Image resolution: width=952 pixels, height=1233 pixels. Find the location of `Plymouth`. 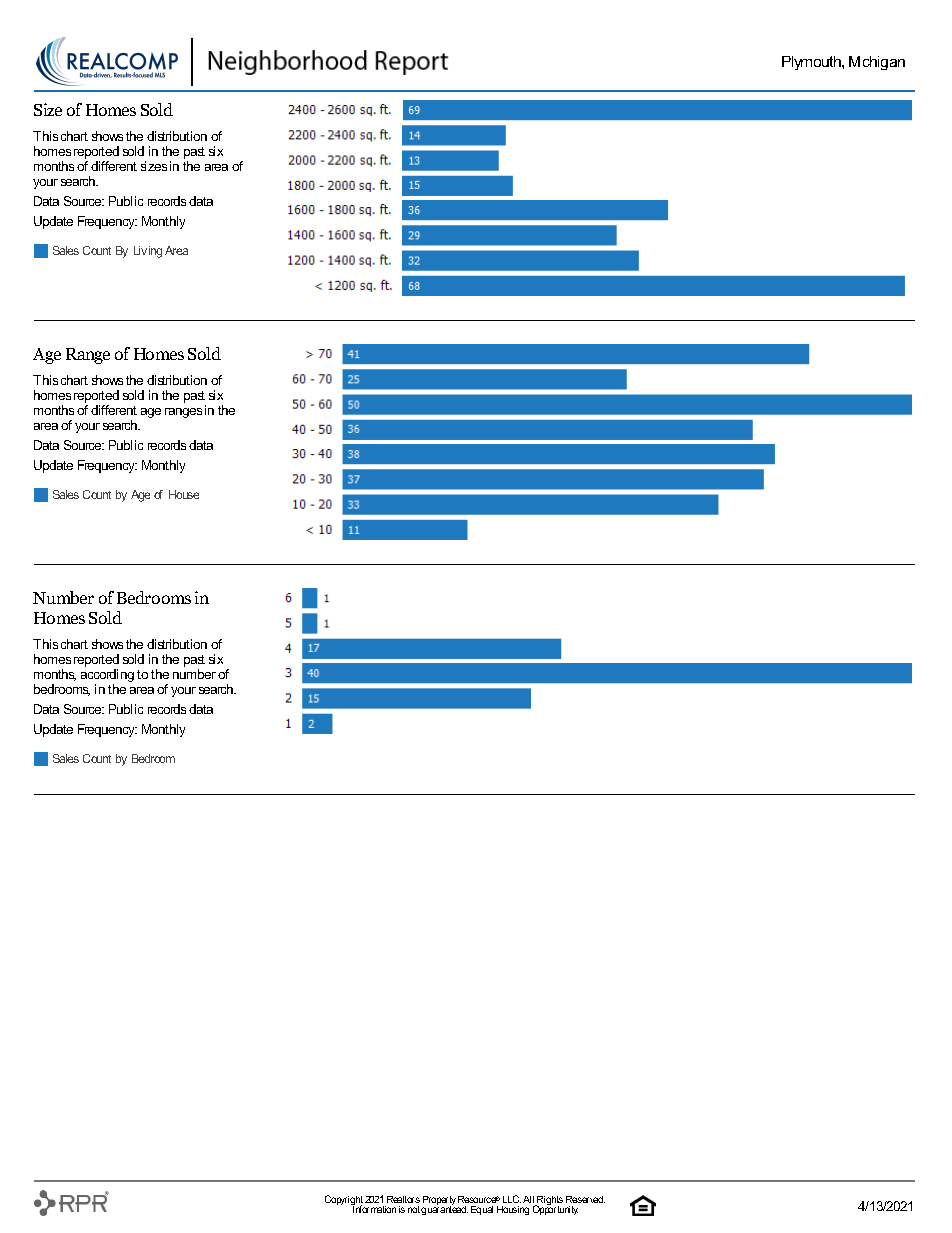

Plymouth is located at coordinates (812, 63).
